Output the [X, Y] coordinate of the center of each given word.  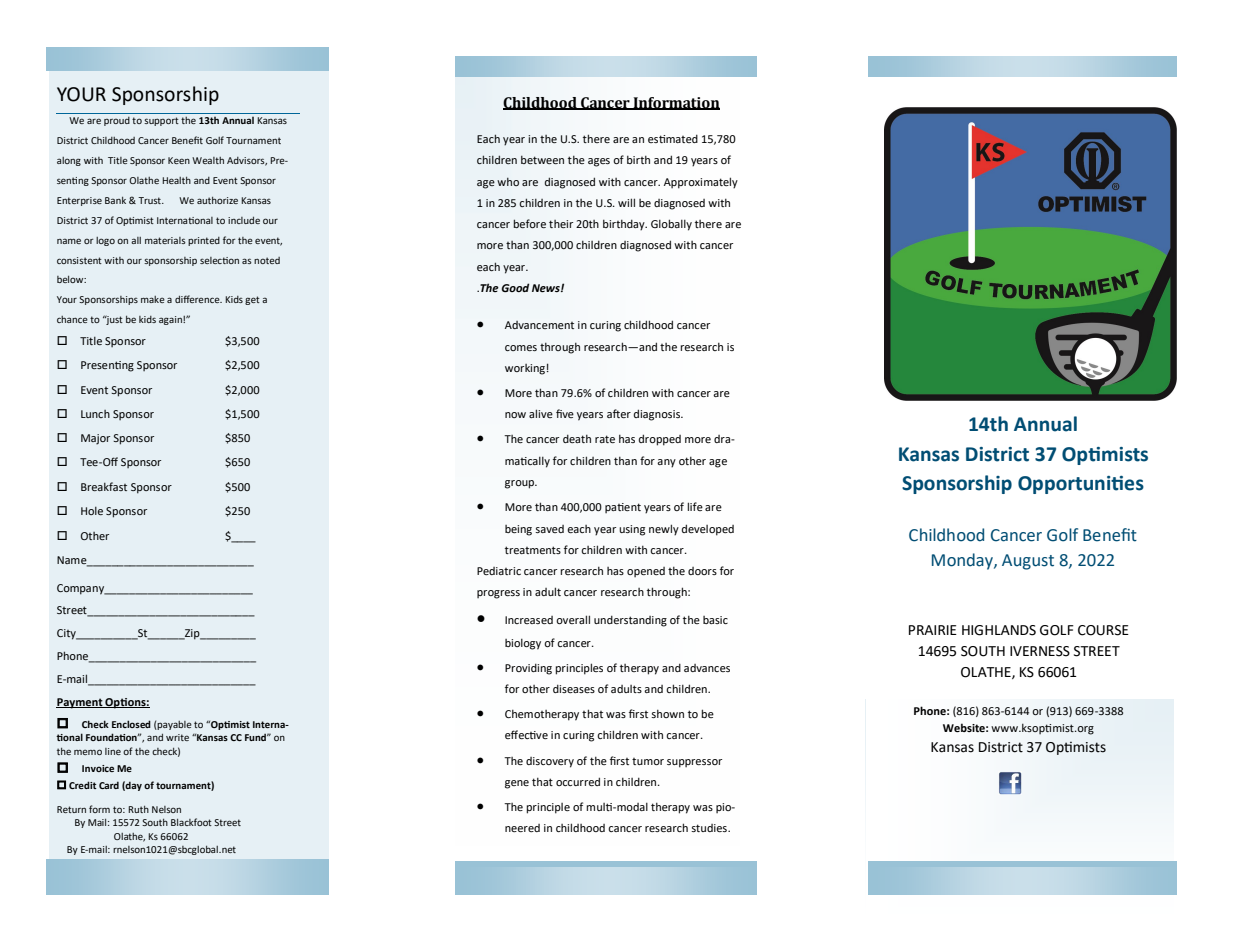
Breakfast [104, 486]
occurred [578, 781]
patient [623, 508]
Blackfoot [191, 822]
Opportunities [1081, 485]
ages [599, 162]
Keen [179, 160]
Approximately [701, 183]
